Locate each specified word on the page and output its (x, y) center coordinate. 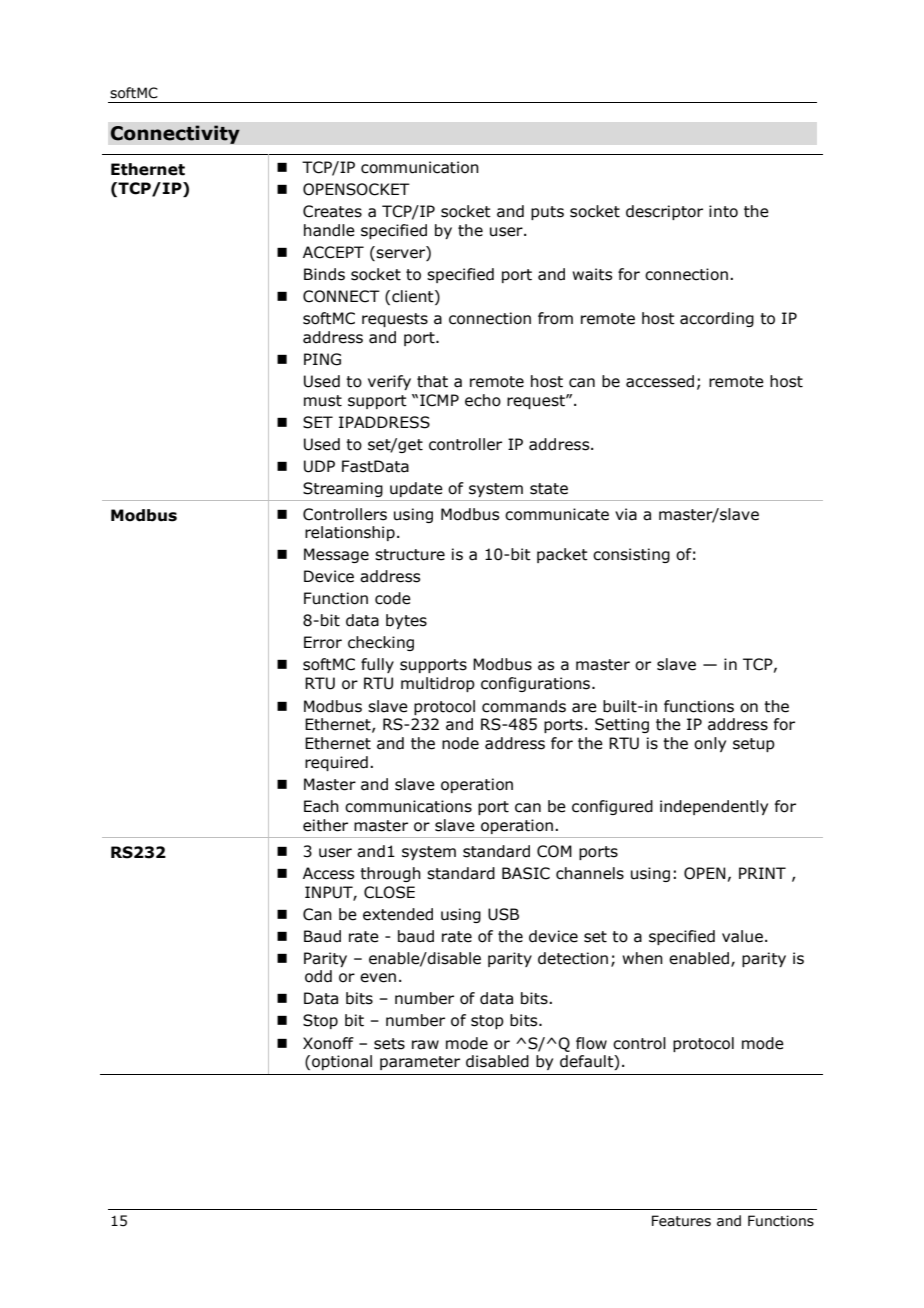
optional (342, 1062)
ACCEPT (333, 252)
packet (562, 555)
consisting (631, 555)
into (723, 211)
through (390, 874)
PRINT (762, 873)
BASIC (526, 873)
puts (547, 213)
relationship (350, 533)
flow (591, 1043)
